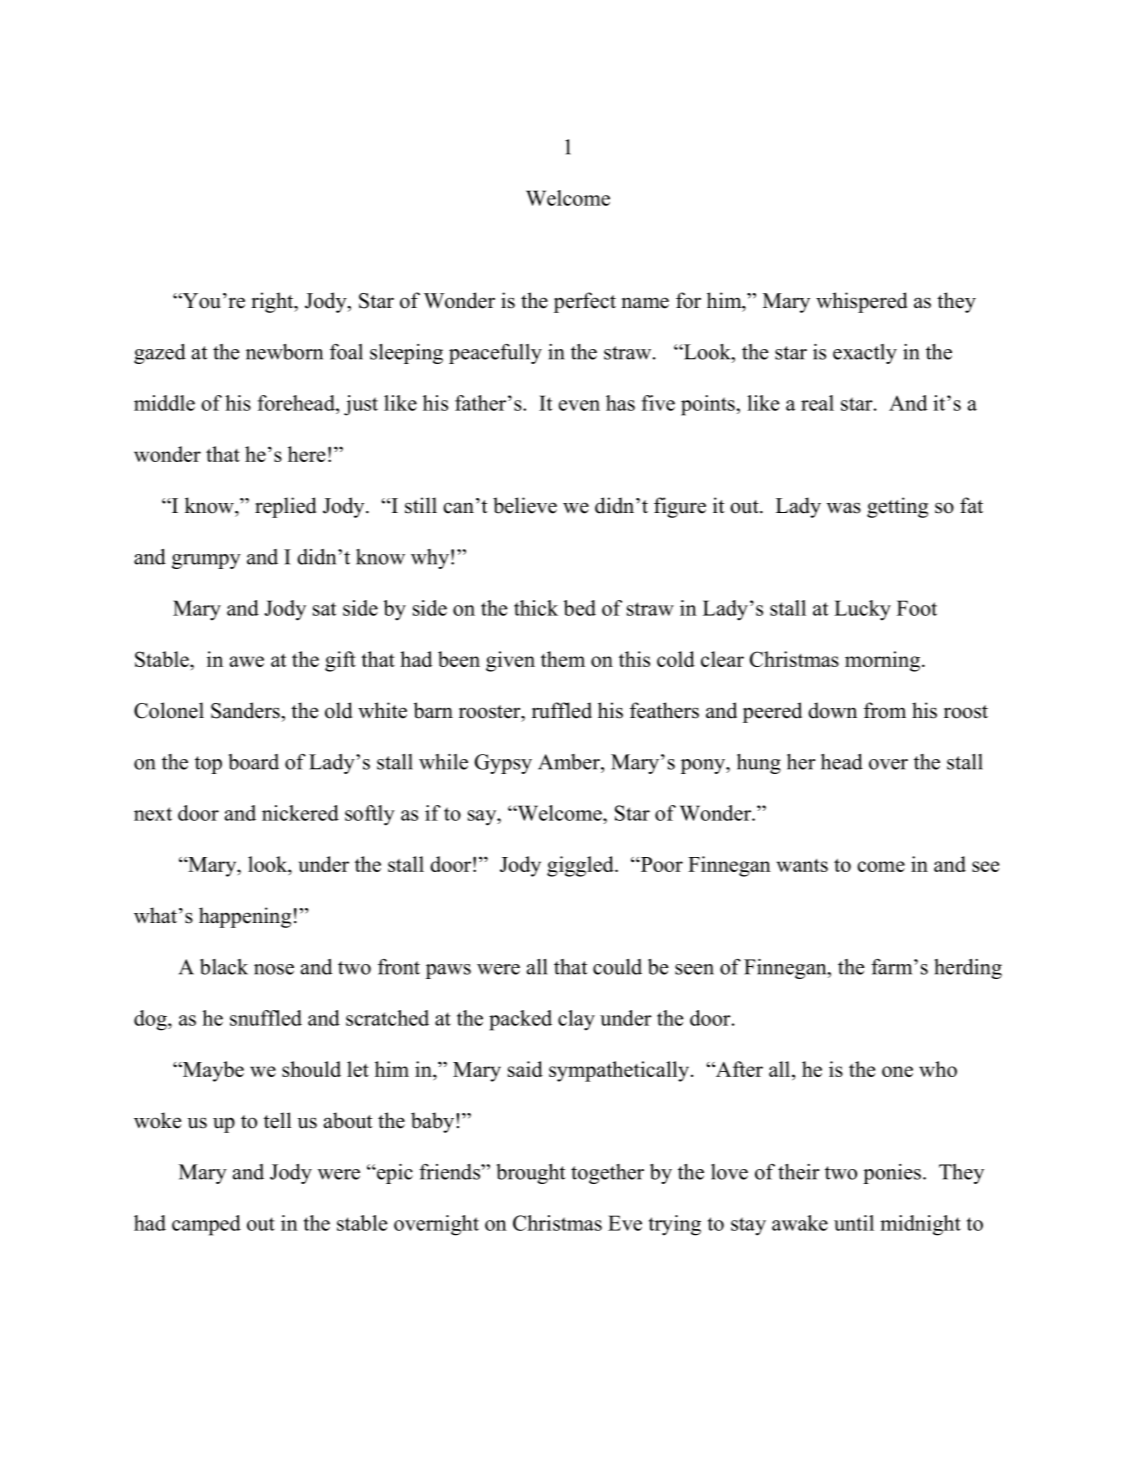 The width and height of the document is (1136, 1471). What do you see at coordinates (531, 1174) in the document?
I see `brought` at bounding box center [531, 1174].
